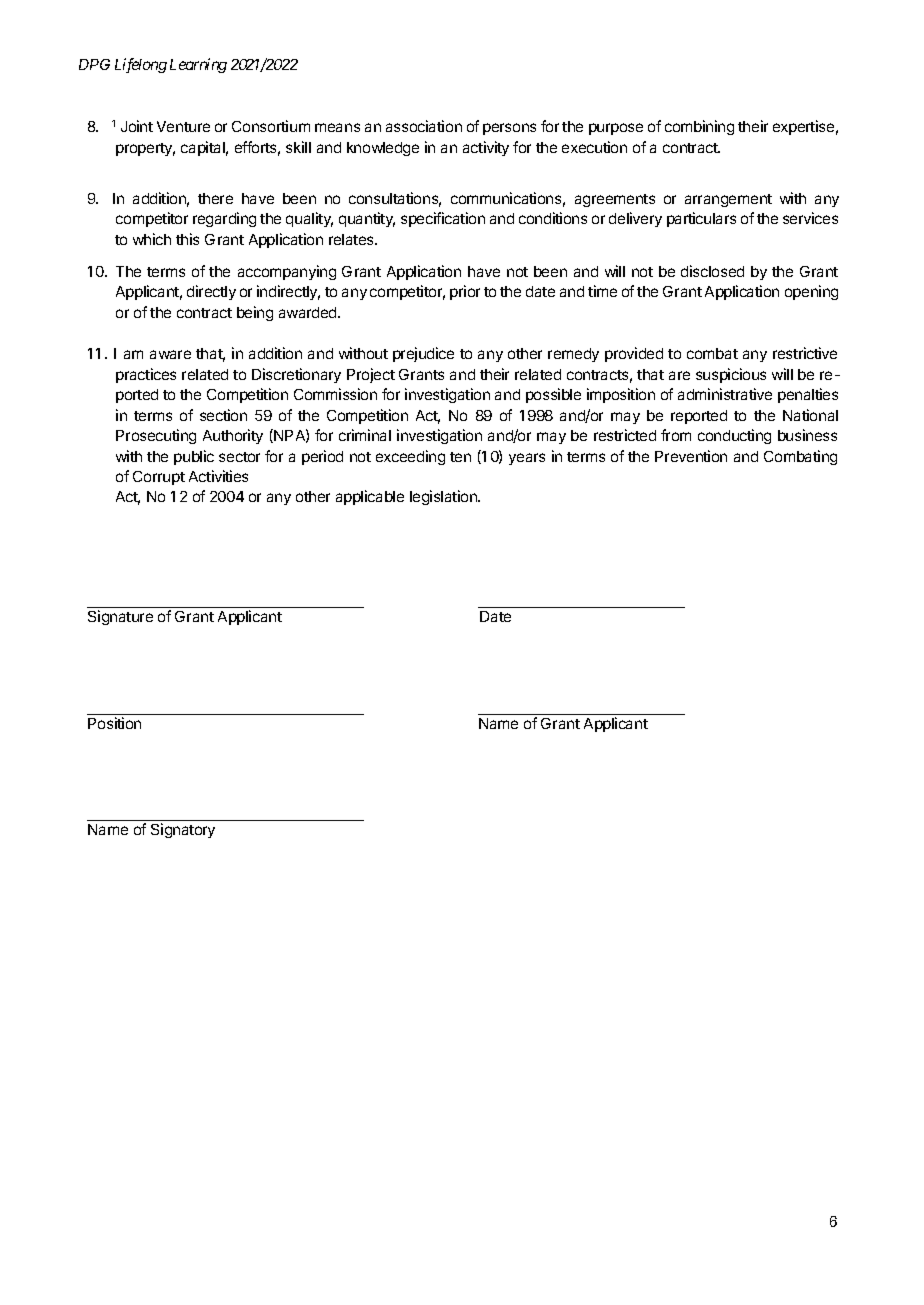 This screenshot has width=924, height=1305. What do you see at coordinates (183, 830) in the screenshot?
I see `Signatory` at bounding box center [183, 830].
